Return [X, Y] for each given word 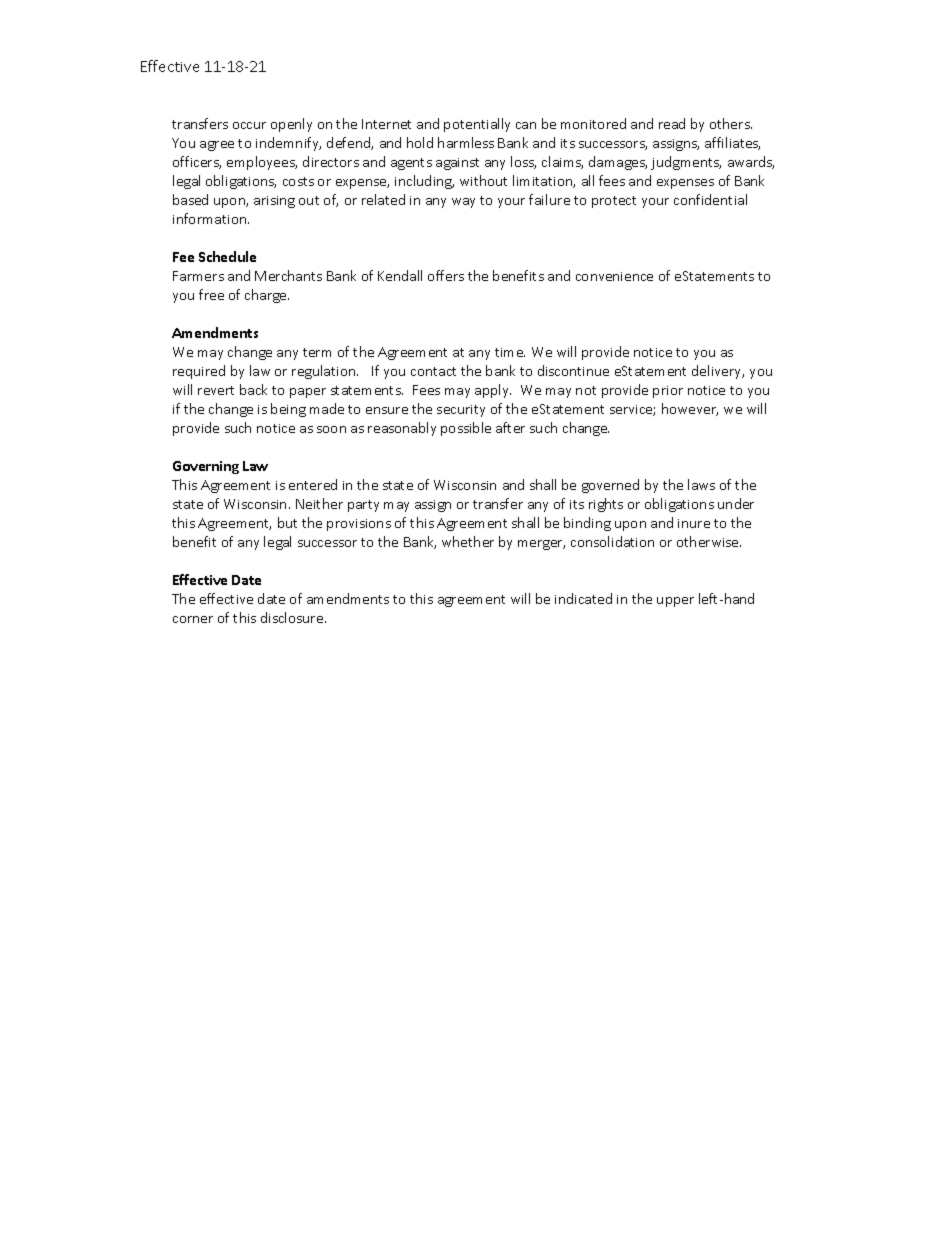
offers [446, 275]
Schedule [227, 256]
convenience [614, 276]
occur [249, 125]
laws [701, 484]
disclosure [293, 617]
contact [433, 371]
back [253, 389]
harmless [466, 142]
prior [668, 392]
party [363, 506]
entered [313, 484]
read [672, 123]
